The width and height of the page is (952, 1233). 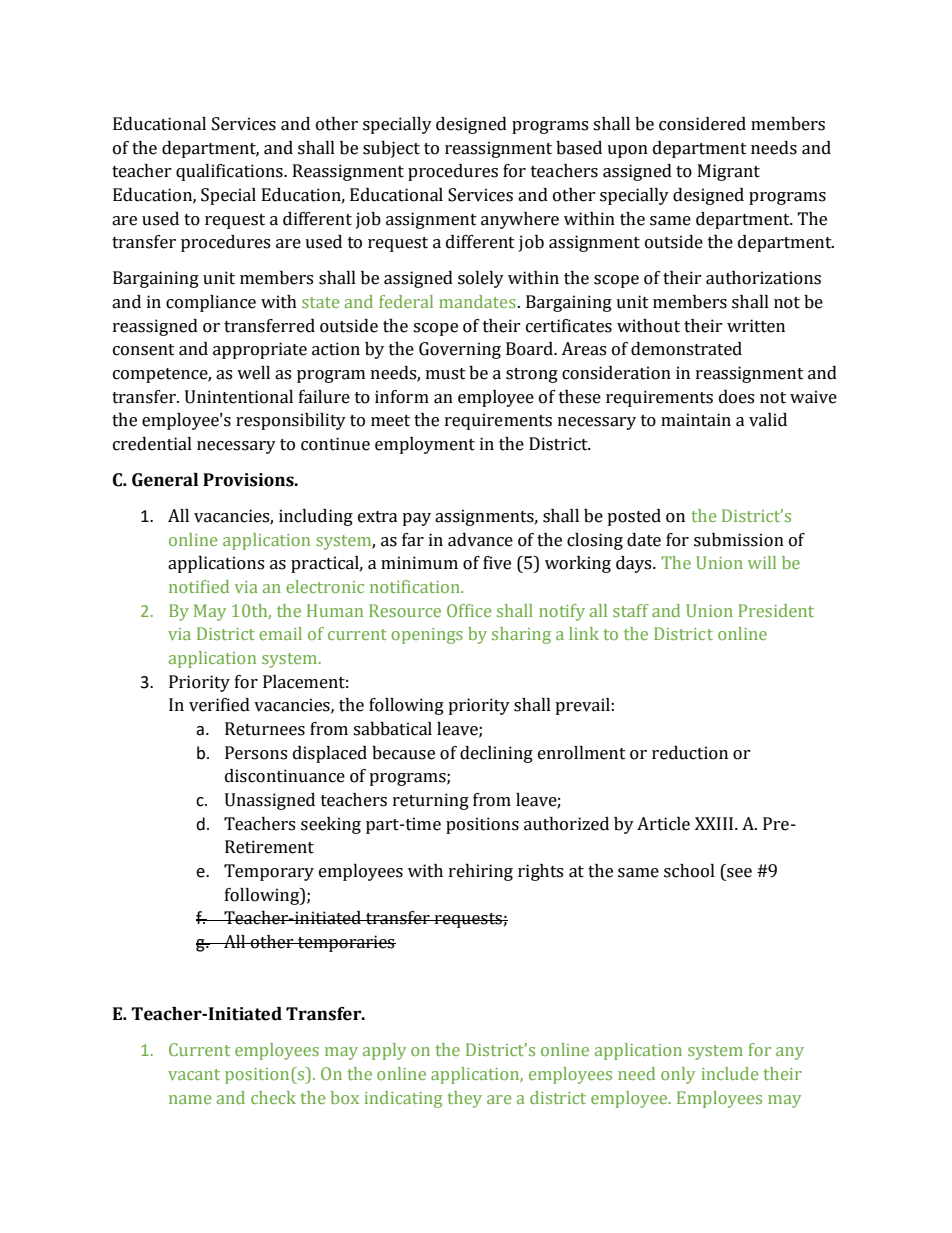 I want to click on school, so click(x=689, y=871).
